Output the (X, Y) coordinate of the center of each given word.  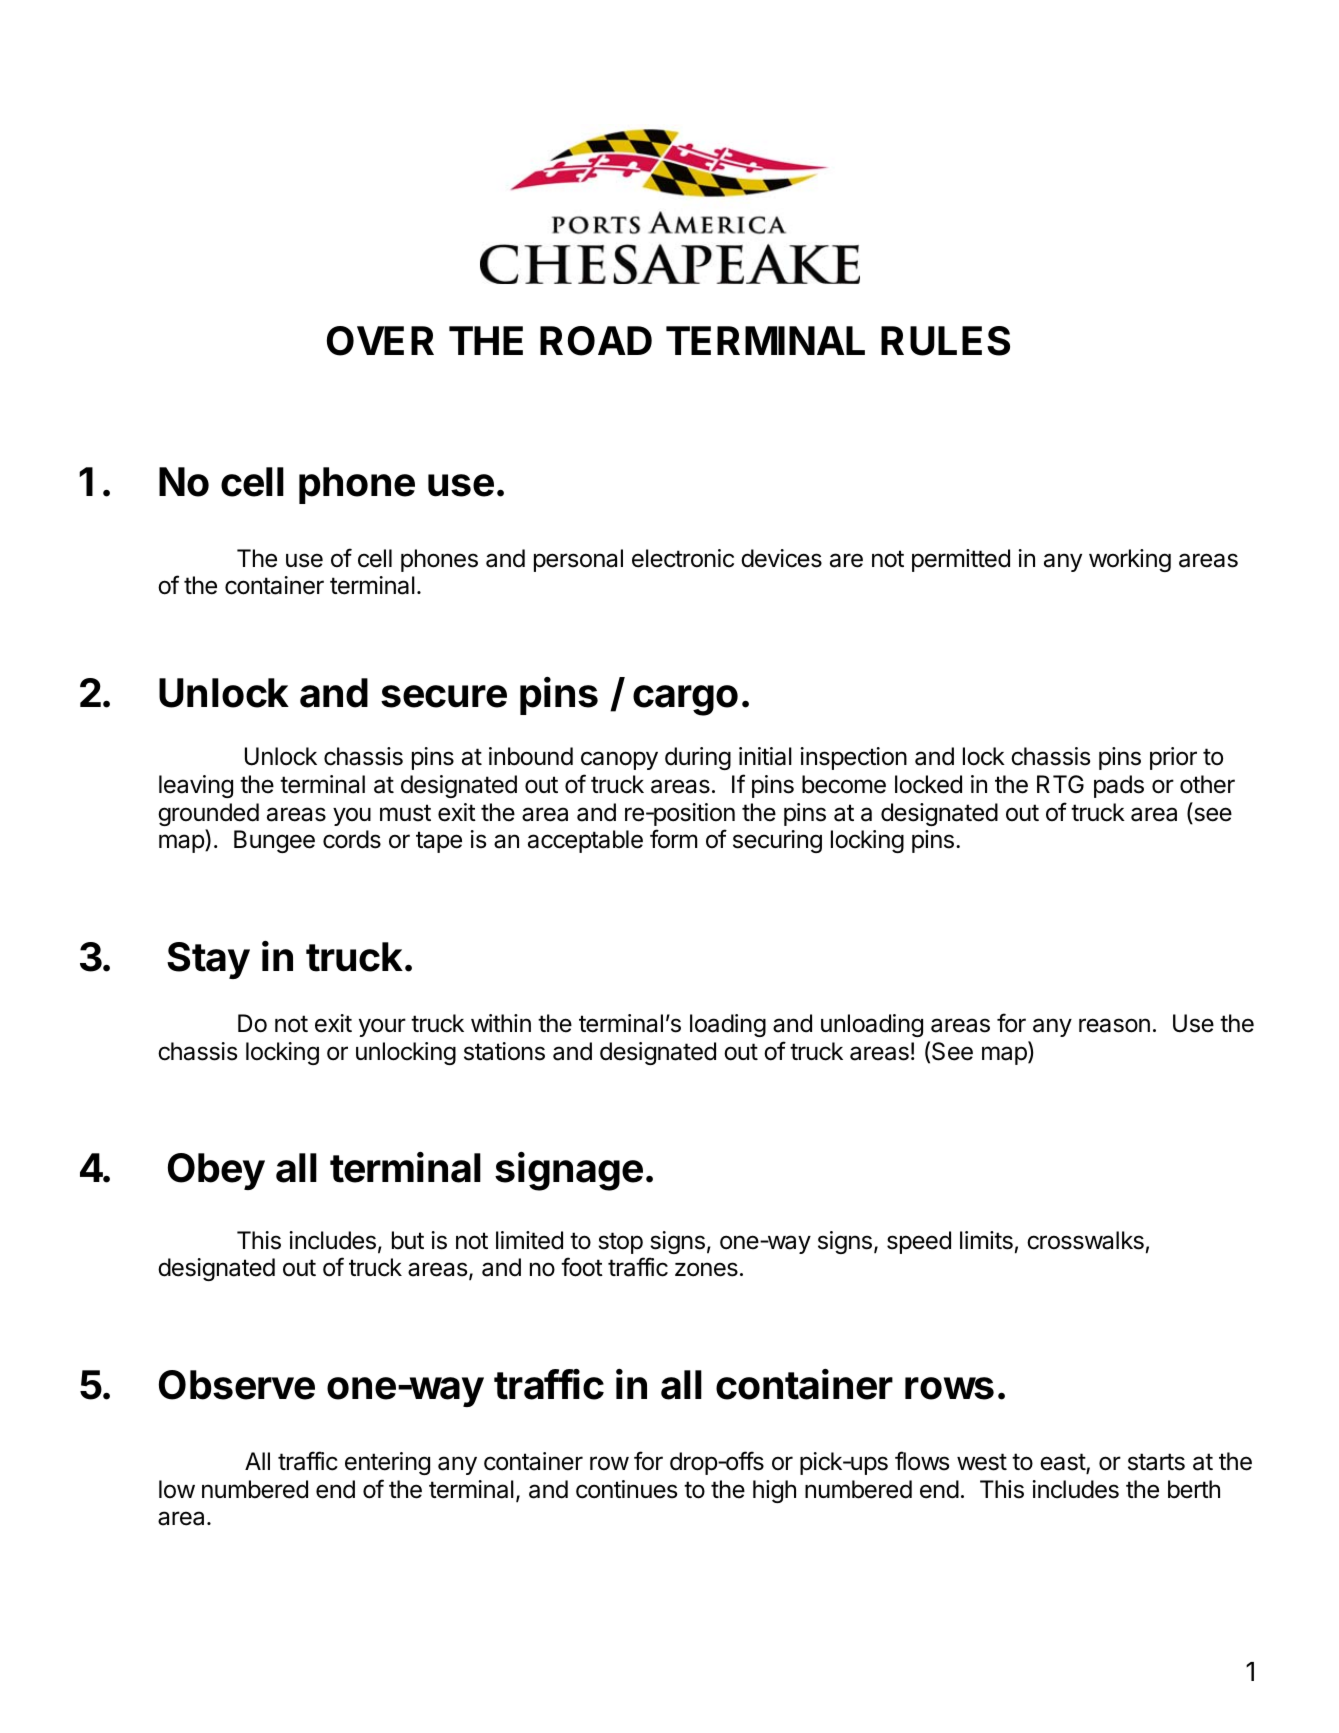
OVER (380, 341)
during (698, 758)
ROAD (596, 341)
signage (569, 1171)
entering (387, 1463)
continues (626, 1489)
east (1063, 1463)
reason (1114, 1025)
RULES (945, 341)
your (382, 1027)
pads (1119, 786)
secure (444, 696)
